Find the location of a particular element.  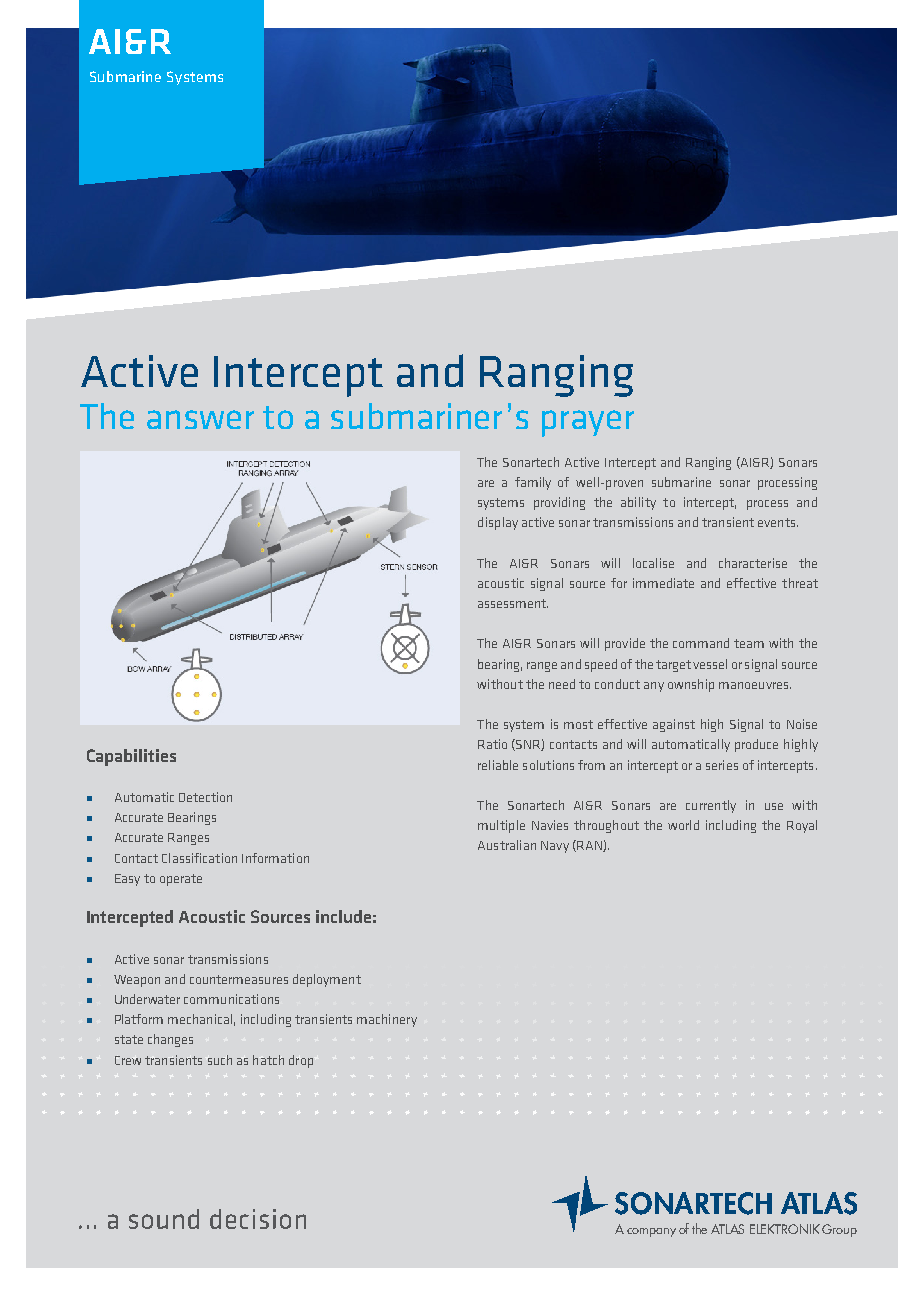

Group is located at coordinates (839, 1230).
